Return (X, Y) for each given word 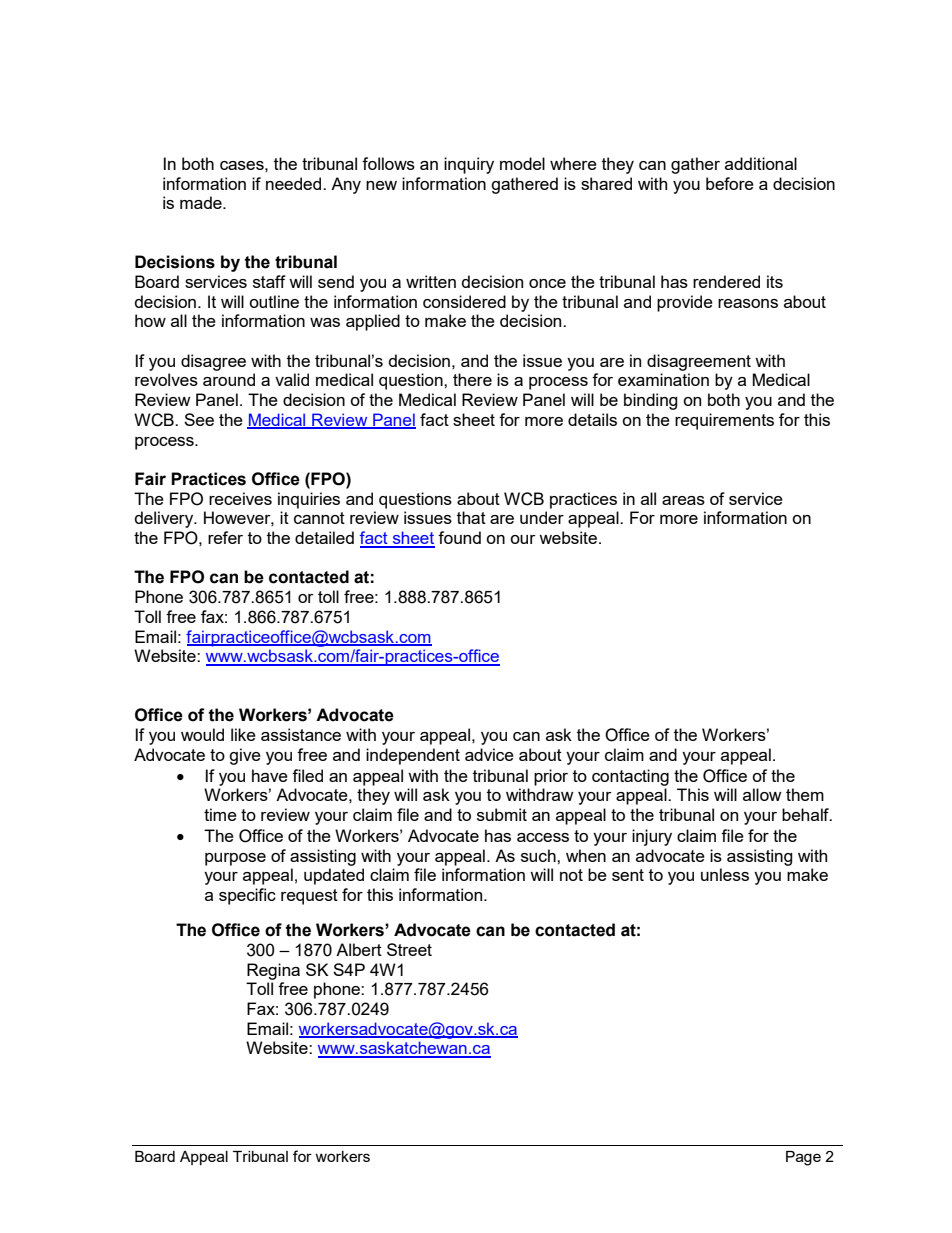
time (220, 814)
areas (683, 500)
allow (762, 794)
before (730, 183)
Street (409, 949)
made (202, 202)
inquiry (469, 165)
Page (803, 1158)
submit (502, 814)
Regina (273, 971)
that (471, 517)
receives (240, 498)
